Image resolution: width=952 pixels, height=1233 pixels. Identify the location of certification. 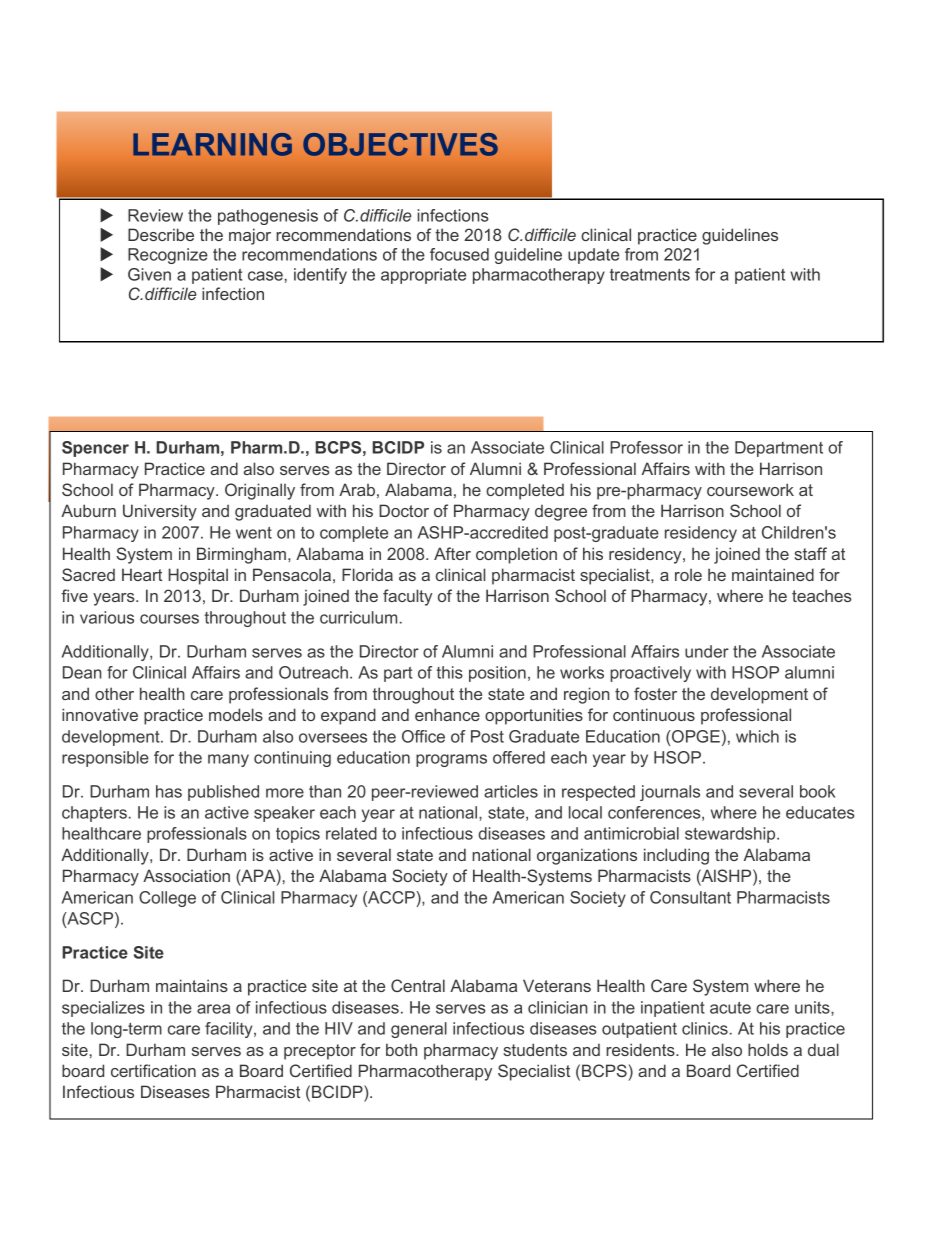
(153, 1070).
